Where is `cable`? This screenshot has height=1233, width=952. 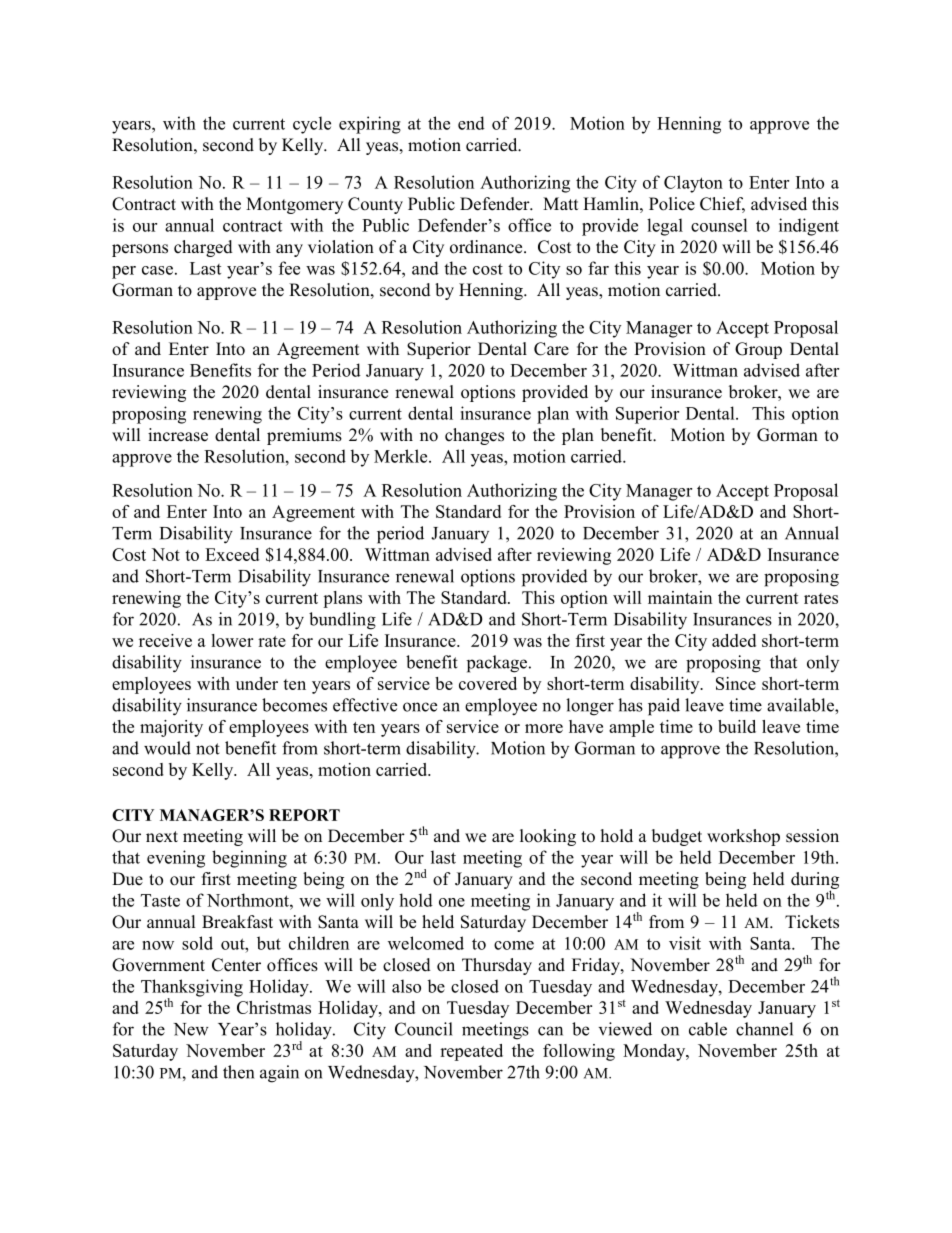 cable is located at coordinates (708, 1029).
